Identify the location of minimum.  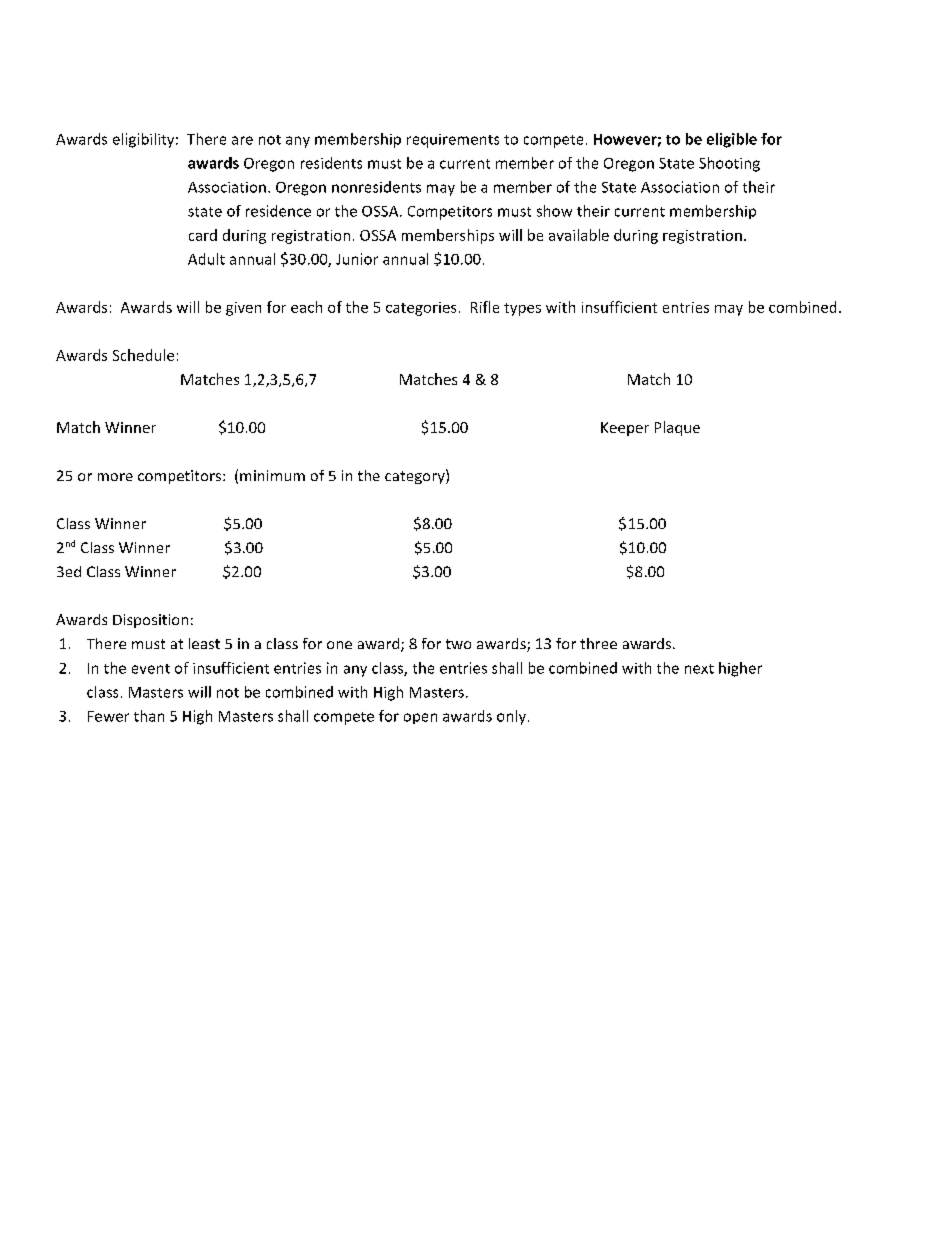
(272, 475).
